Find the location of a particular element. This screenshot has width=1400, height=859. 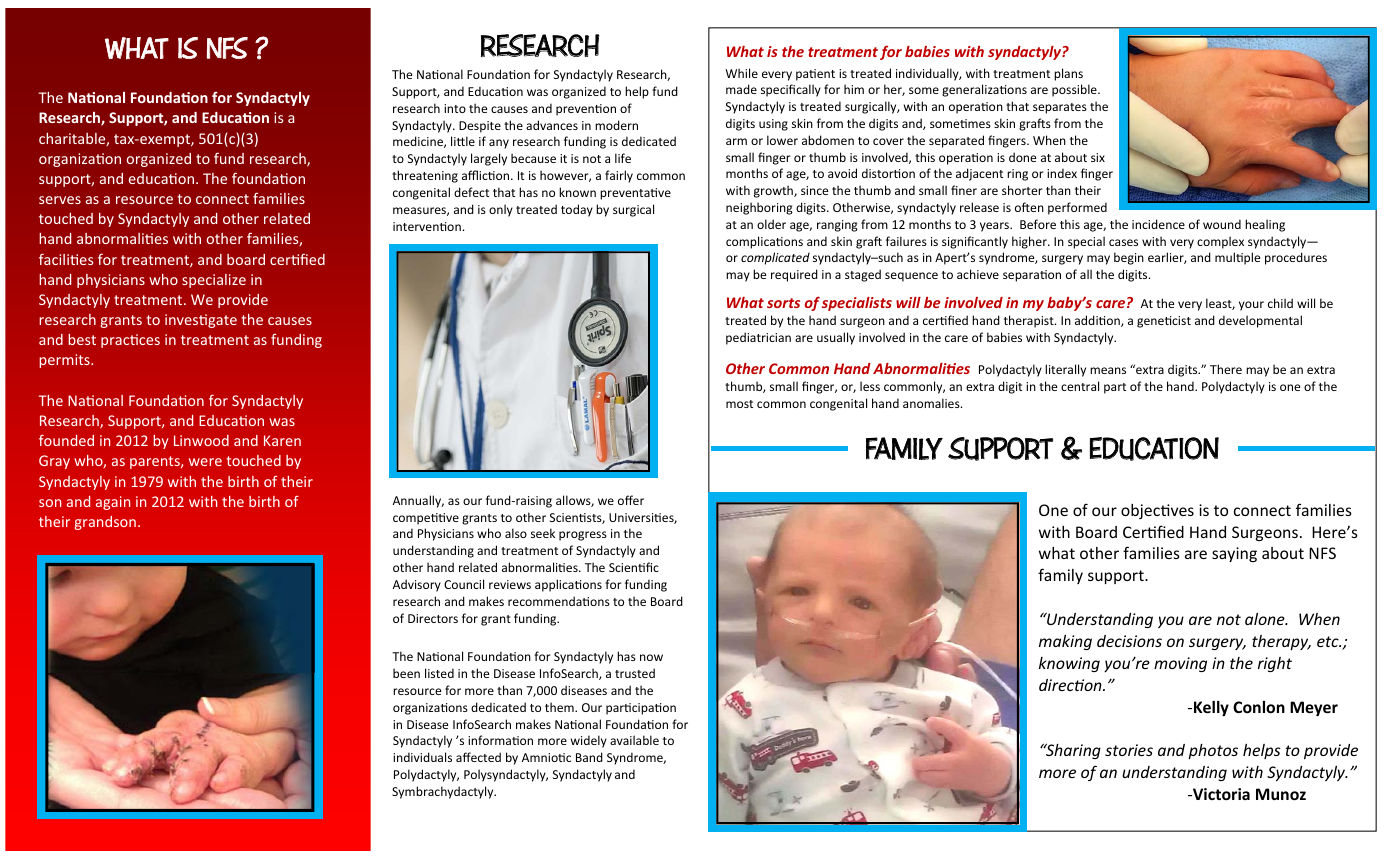

part is located at coordinates (1115, 388).
